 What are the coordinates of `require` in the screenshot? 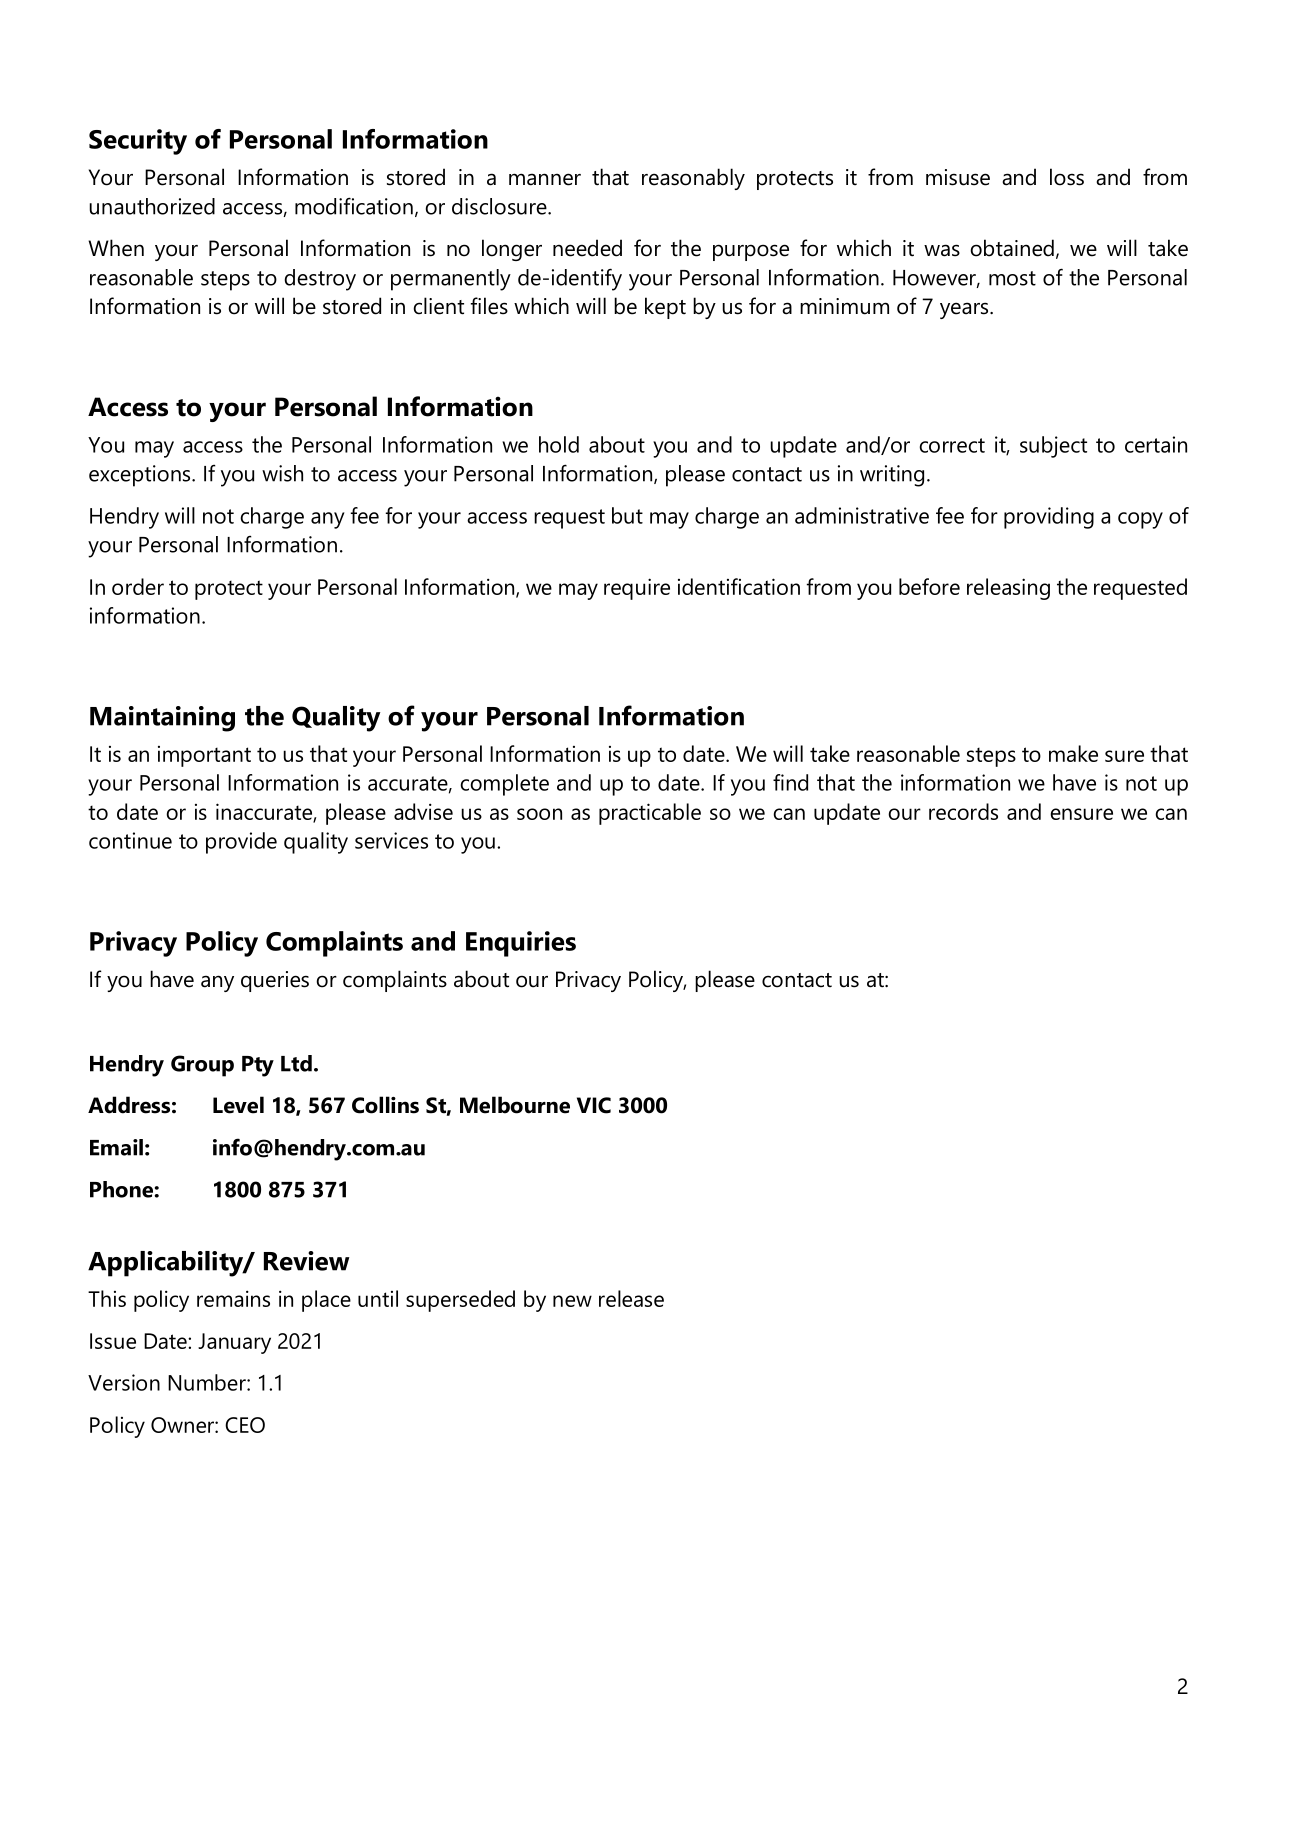 It's located at (637, 589).
